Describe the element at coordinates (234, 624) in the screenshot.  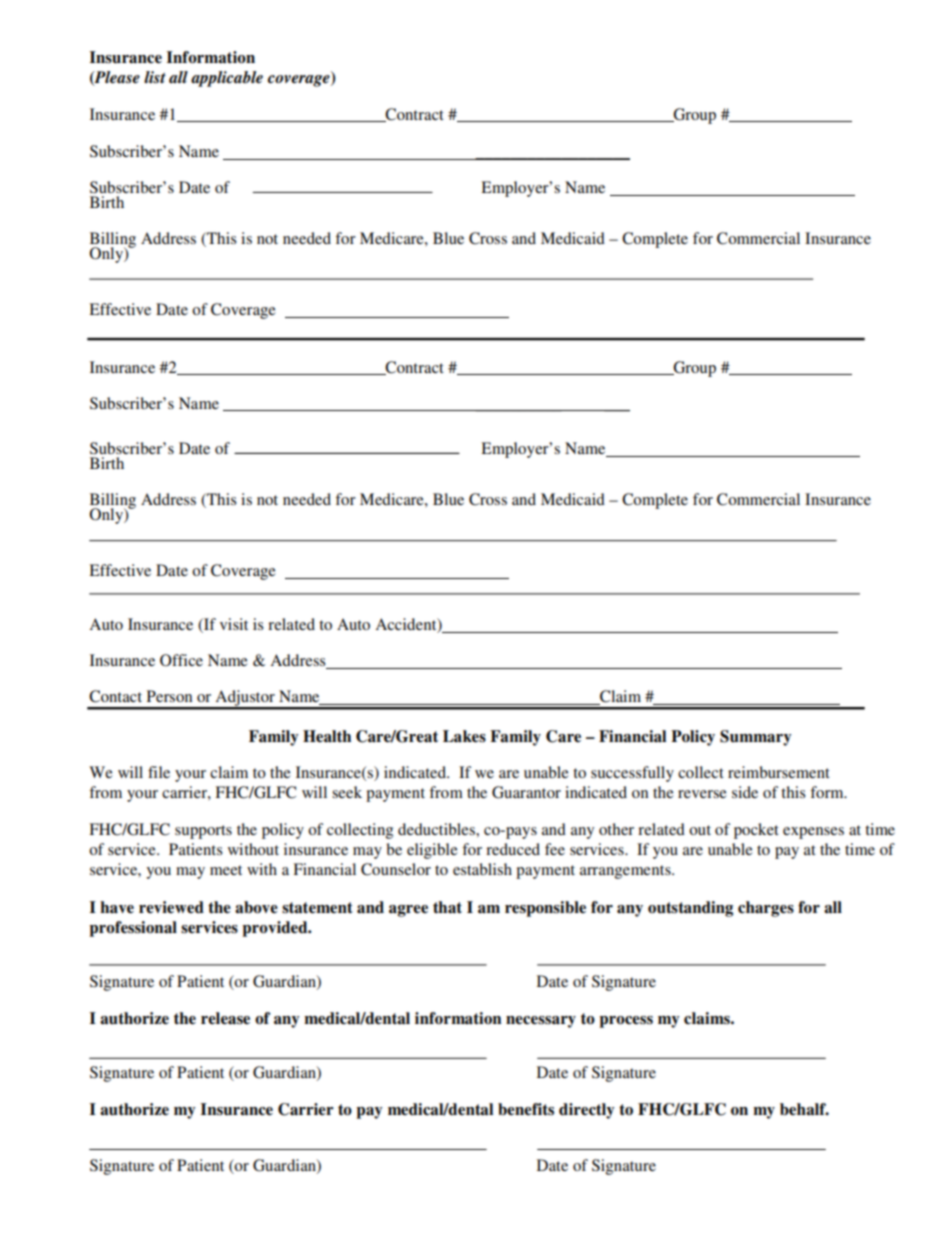
I see `visit` at that location.
